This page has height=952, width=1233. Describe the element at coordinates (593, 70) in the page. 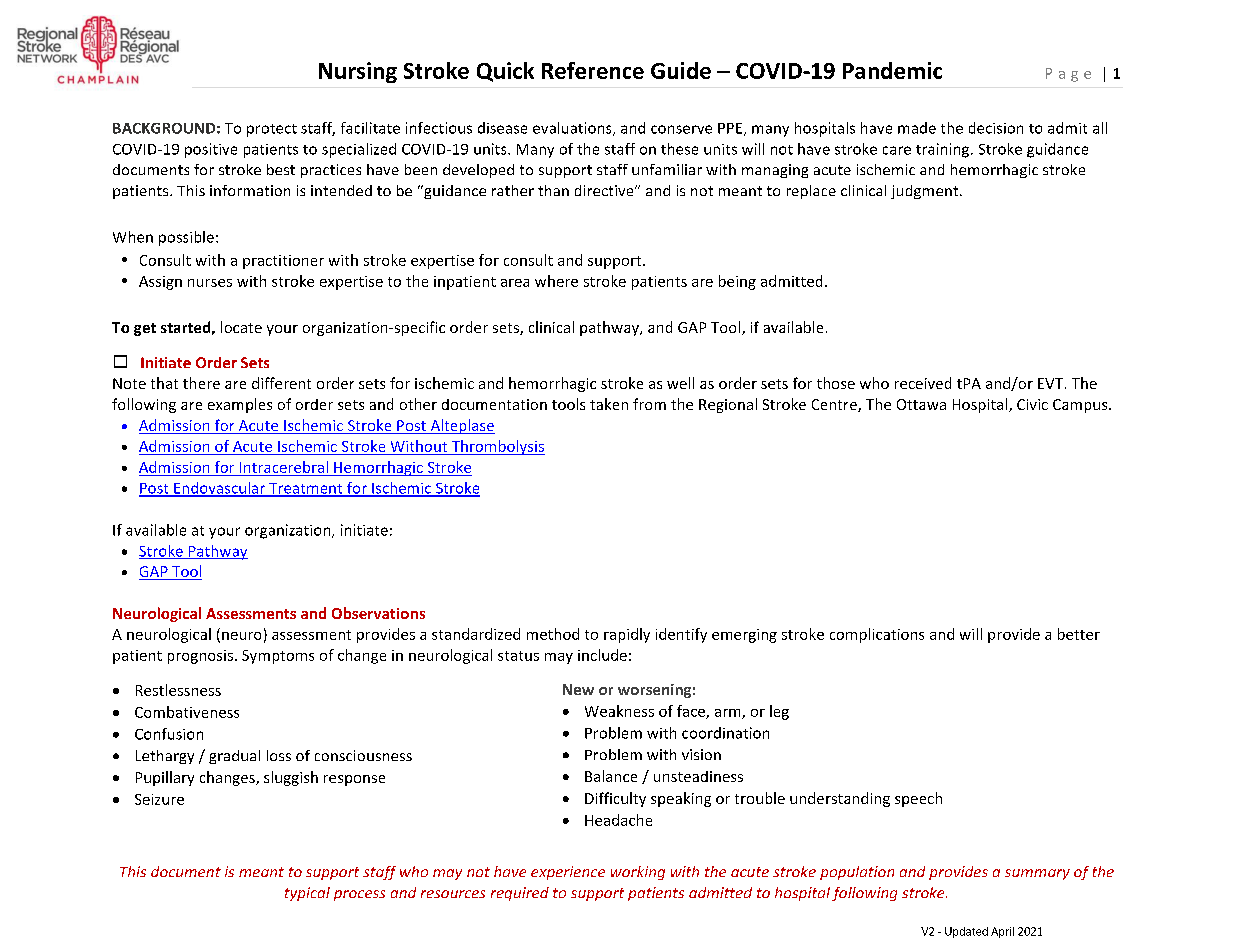

I see `Reference` at that location.
